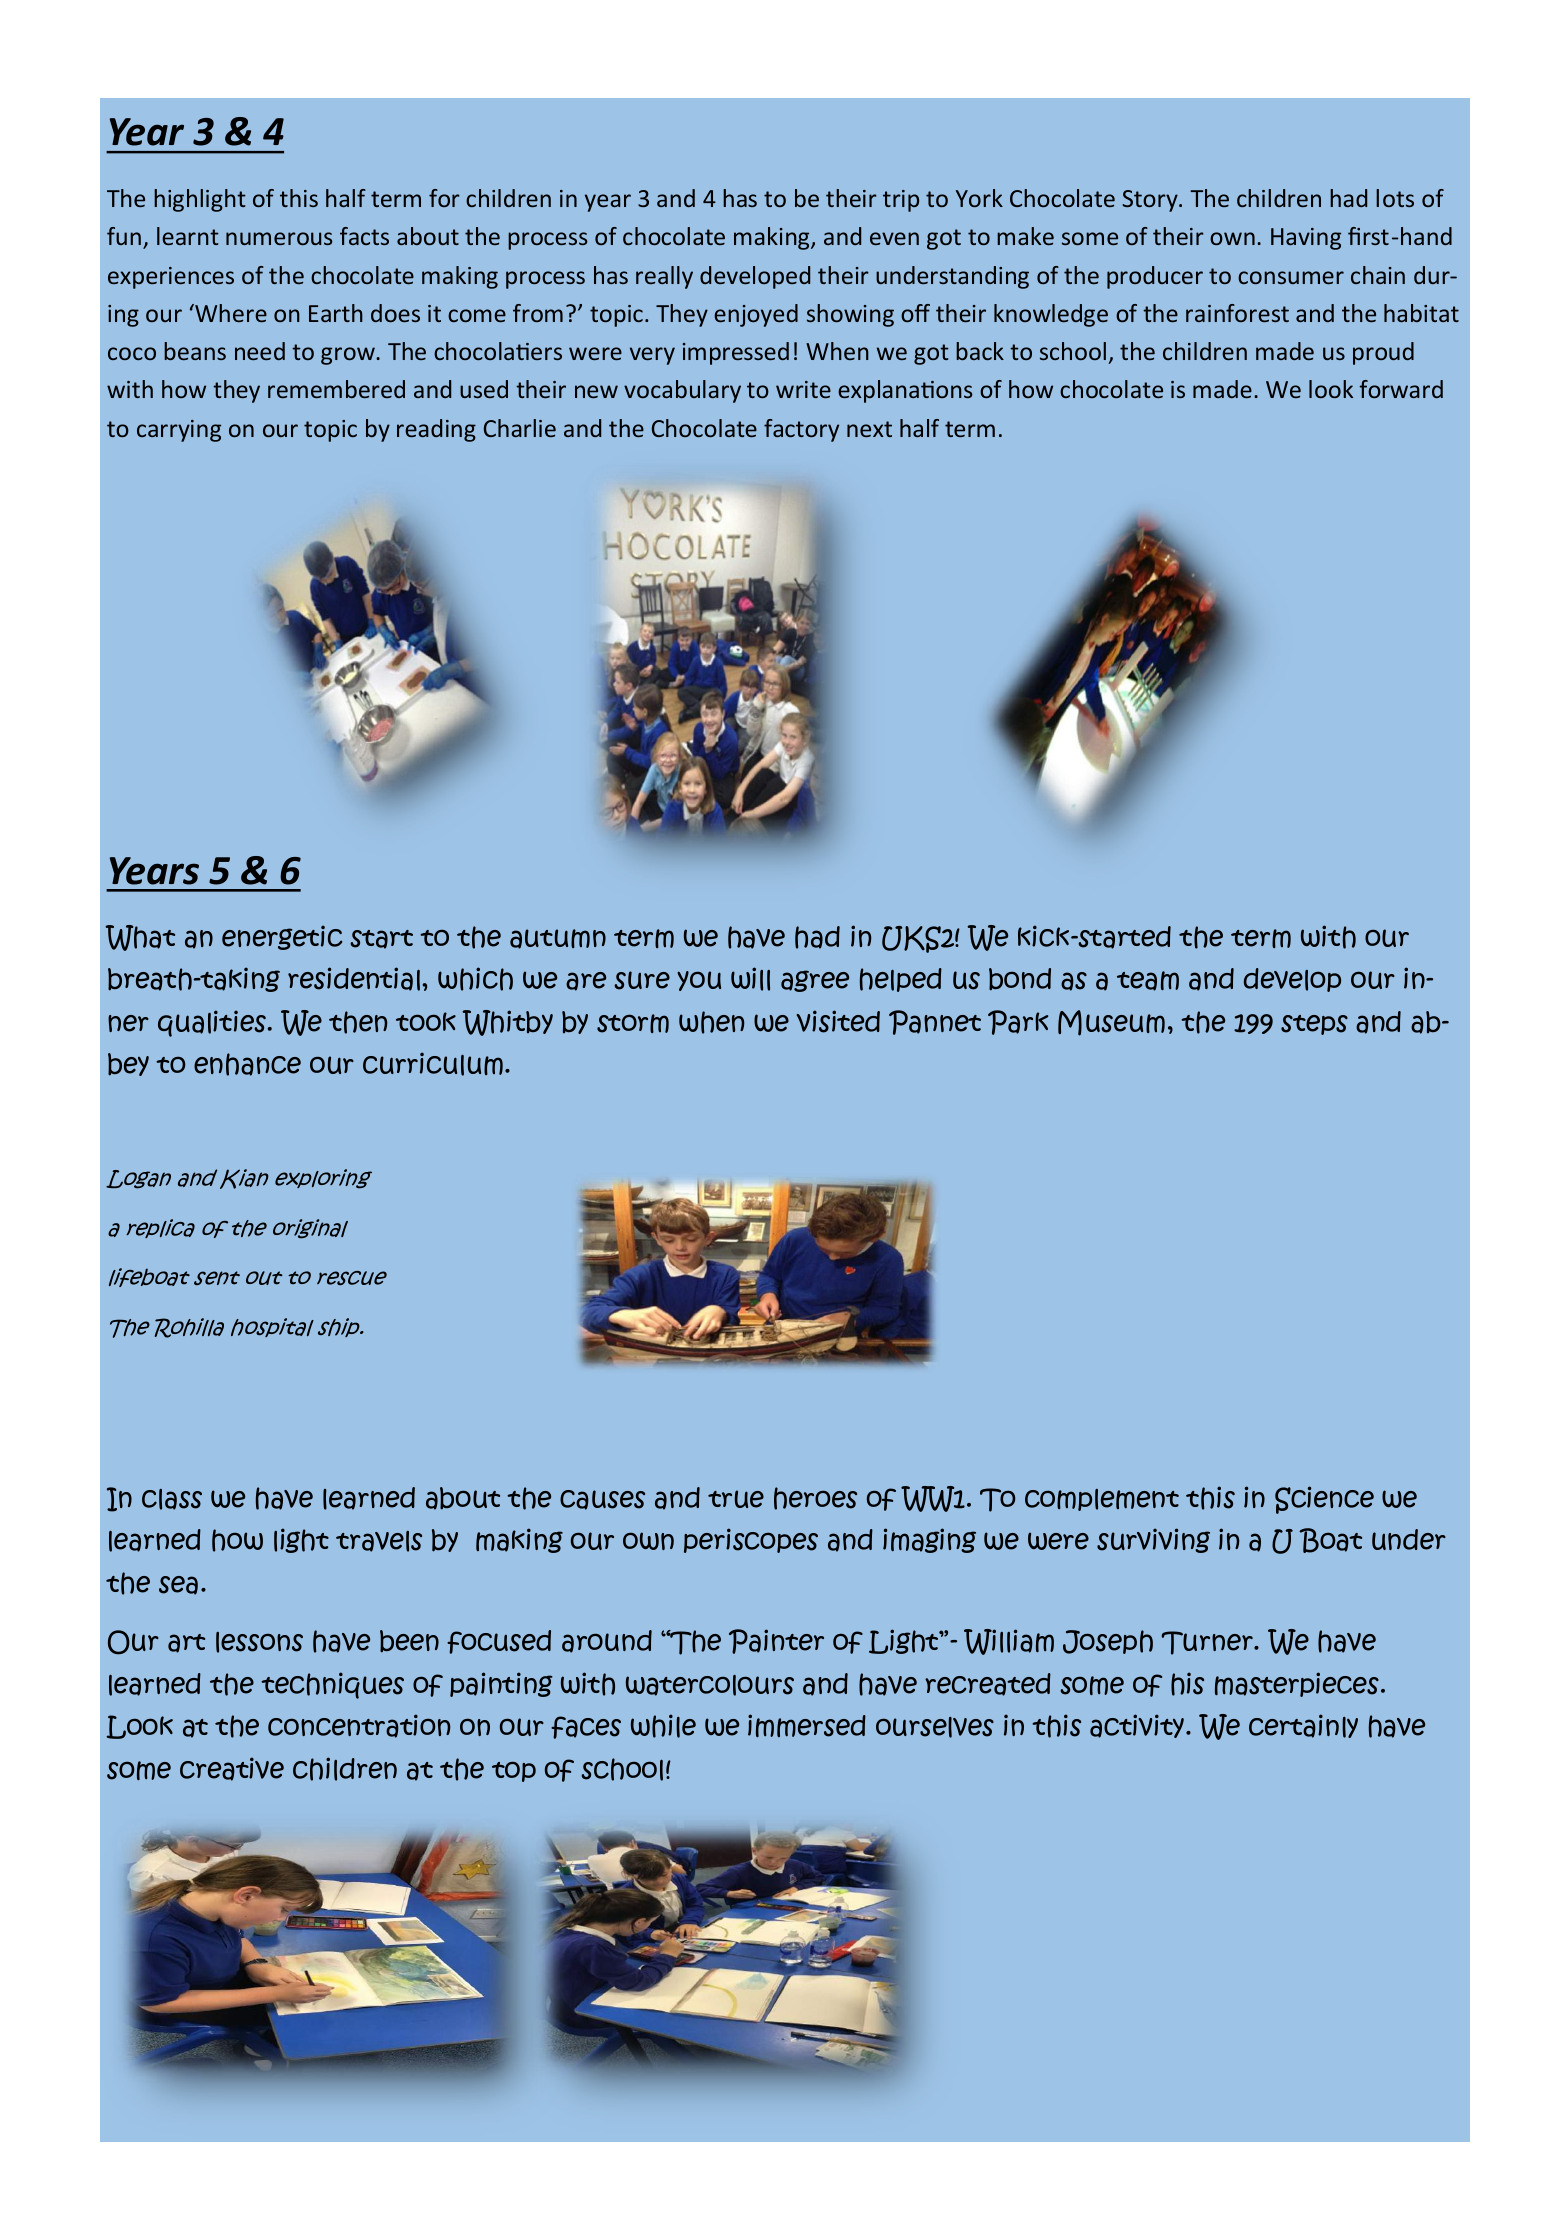 The height and width of the page is (2215, 1566). Describe the element at coordinates (1306, 239) in the page. I see `Having` at that location.
